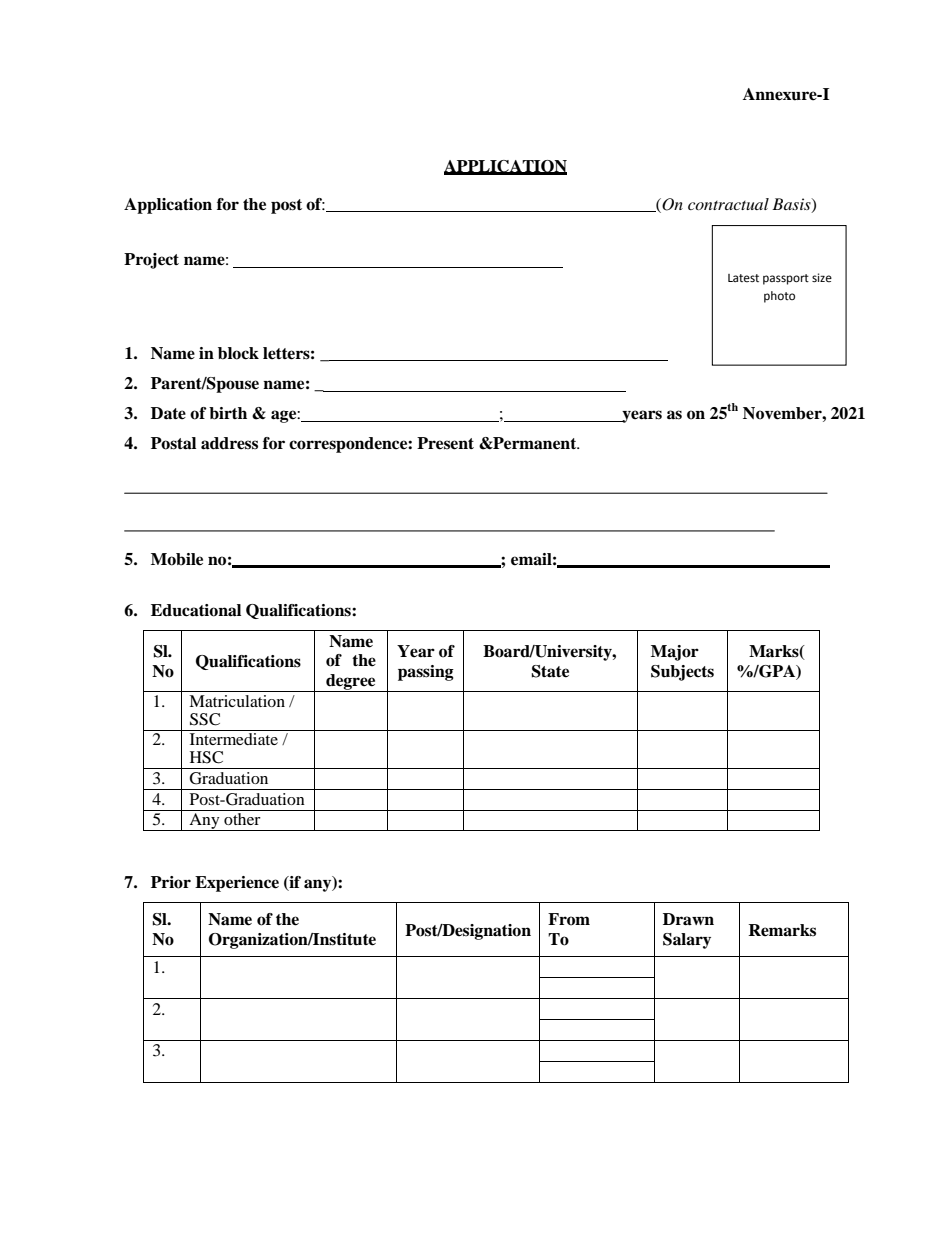 This page has height=1233, width=952. Describe the element at coordinates (675, 653) in the page. I see `Major` at that location.
